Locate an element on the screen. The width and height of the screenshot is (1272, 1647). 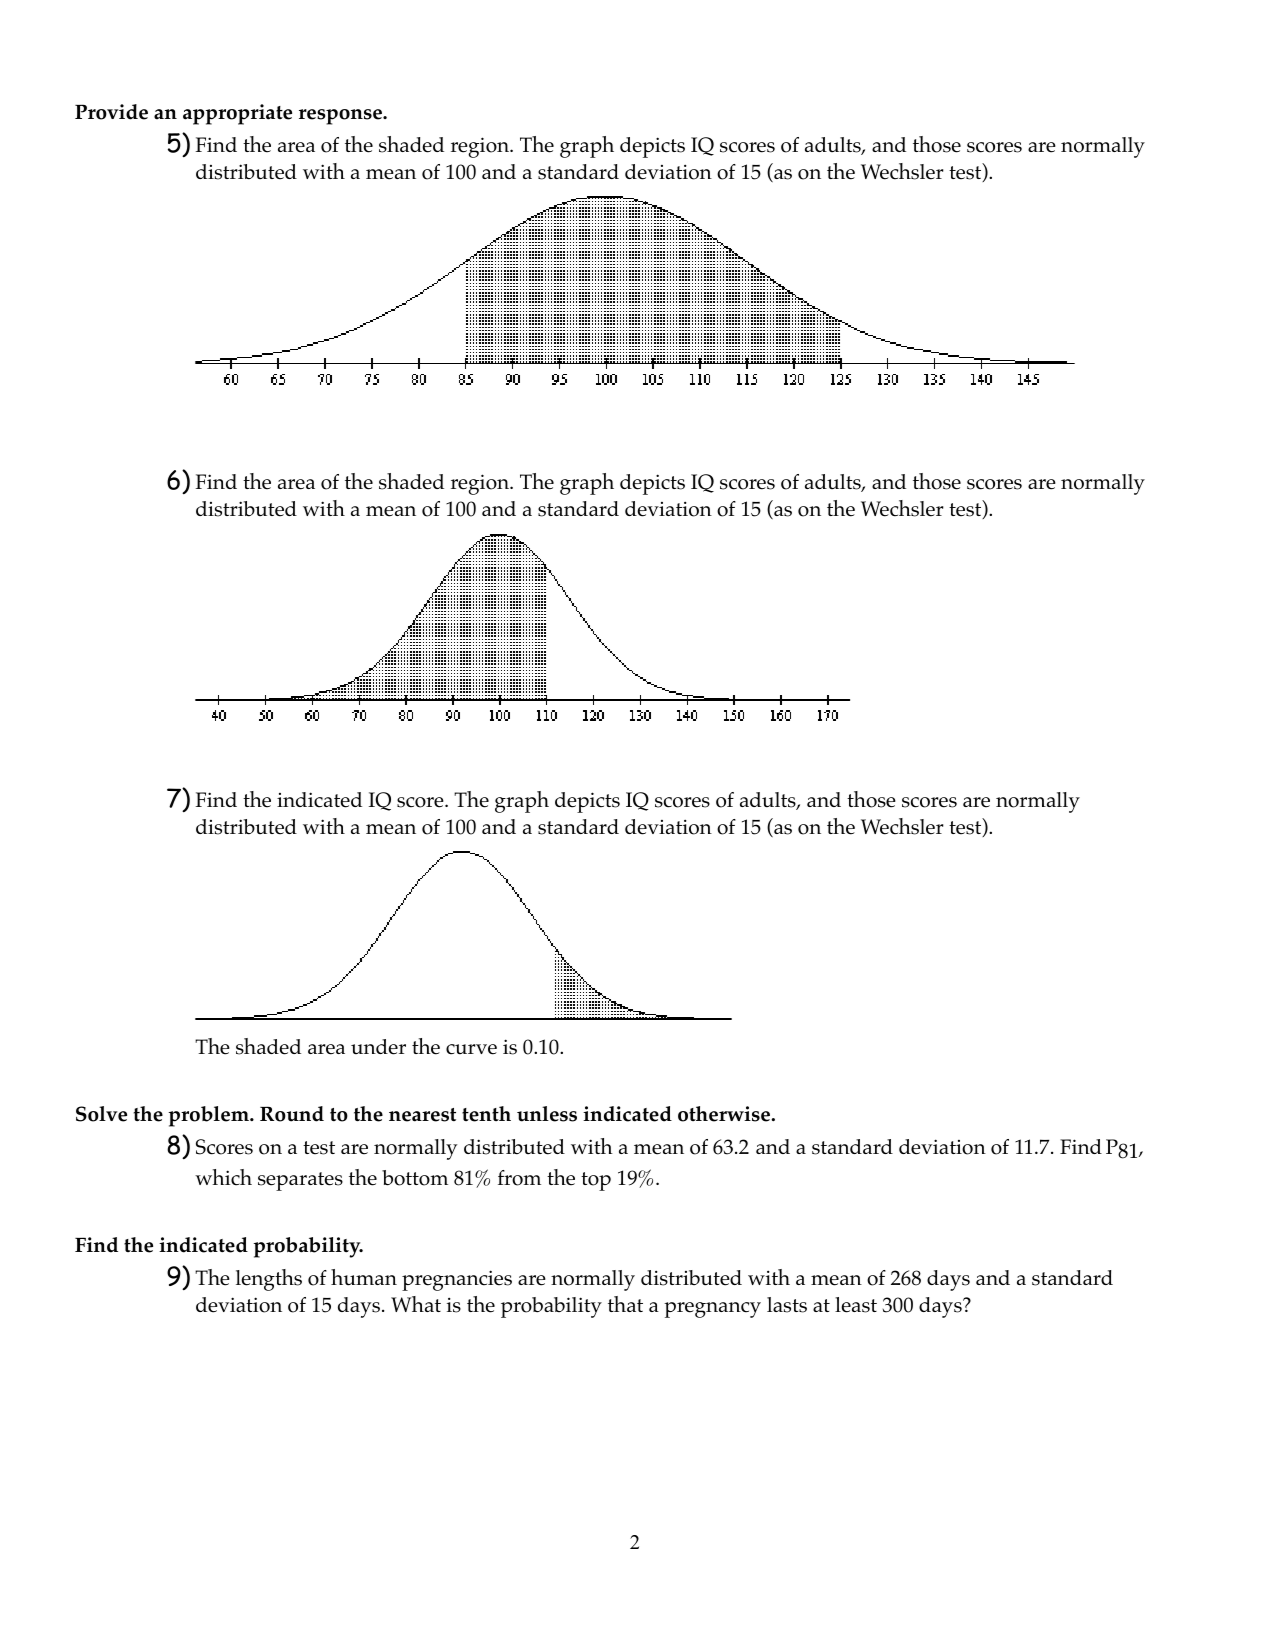
problem is located at coordinates (210, 1116).
